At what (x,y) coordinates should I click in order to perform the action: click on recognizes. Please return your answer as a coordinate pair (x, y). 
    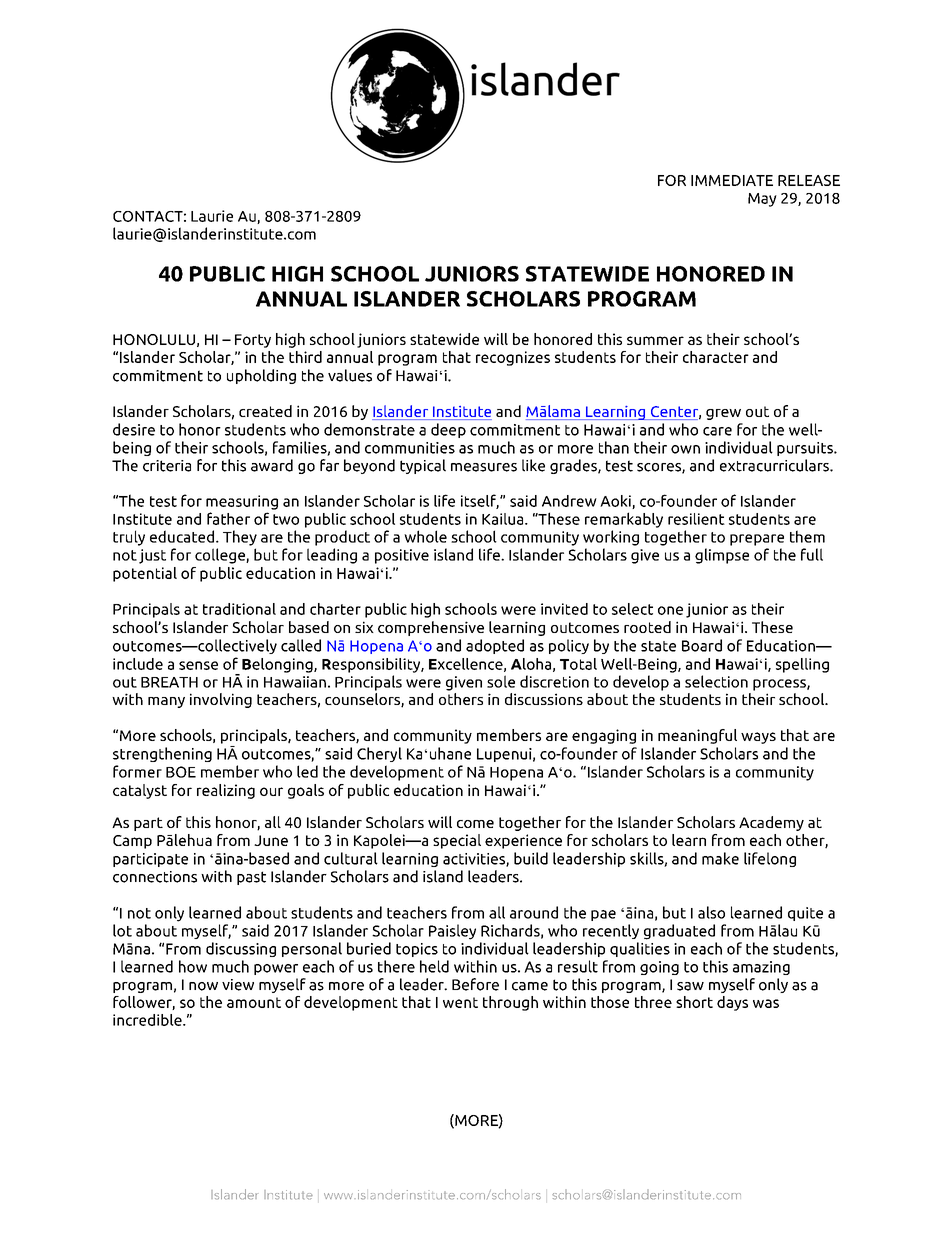
    Looking at the image, I should click on (513, 358).
